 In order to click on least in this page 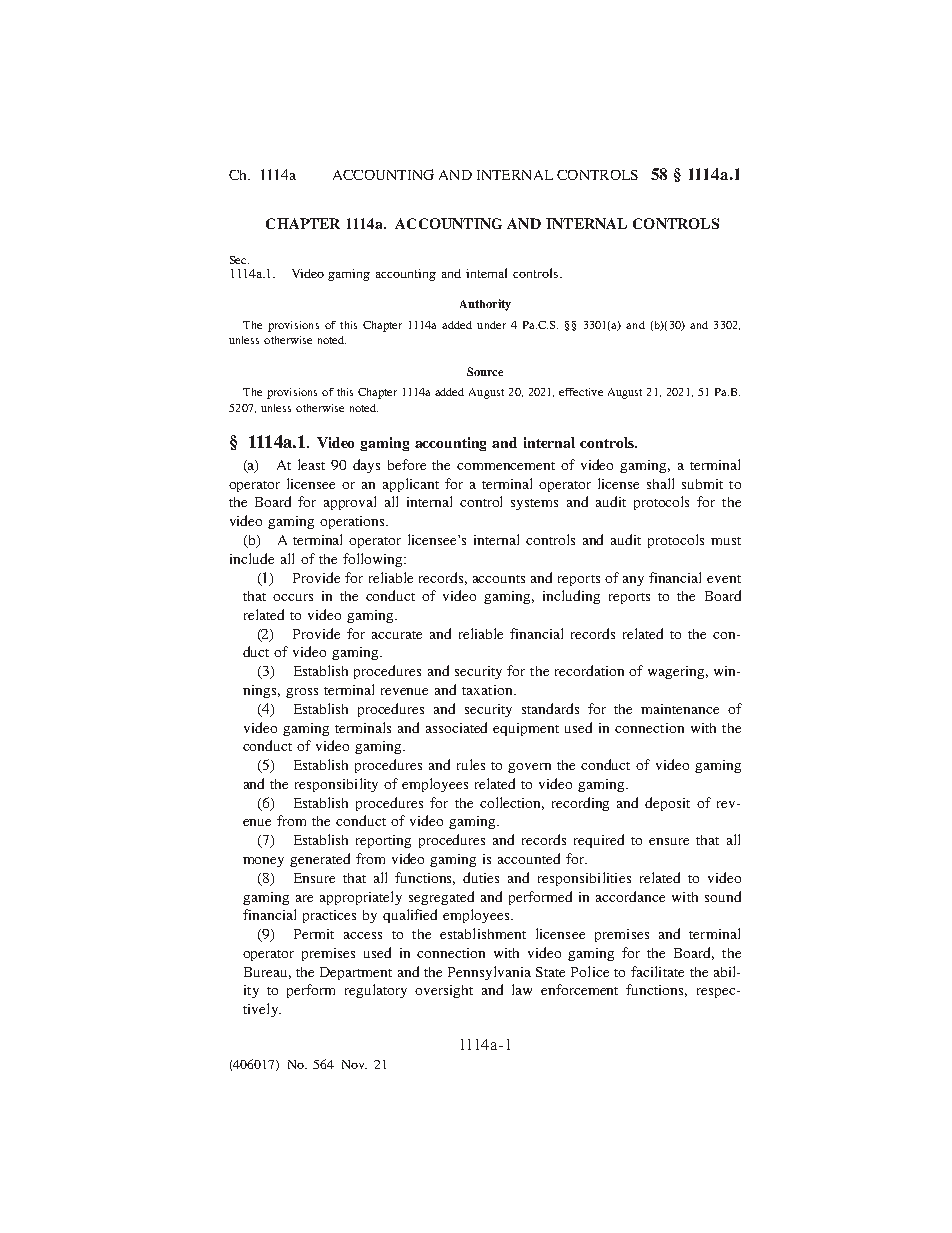, I will do `click(311, 464)`.
